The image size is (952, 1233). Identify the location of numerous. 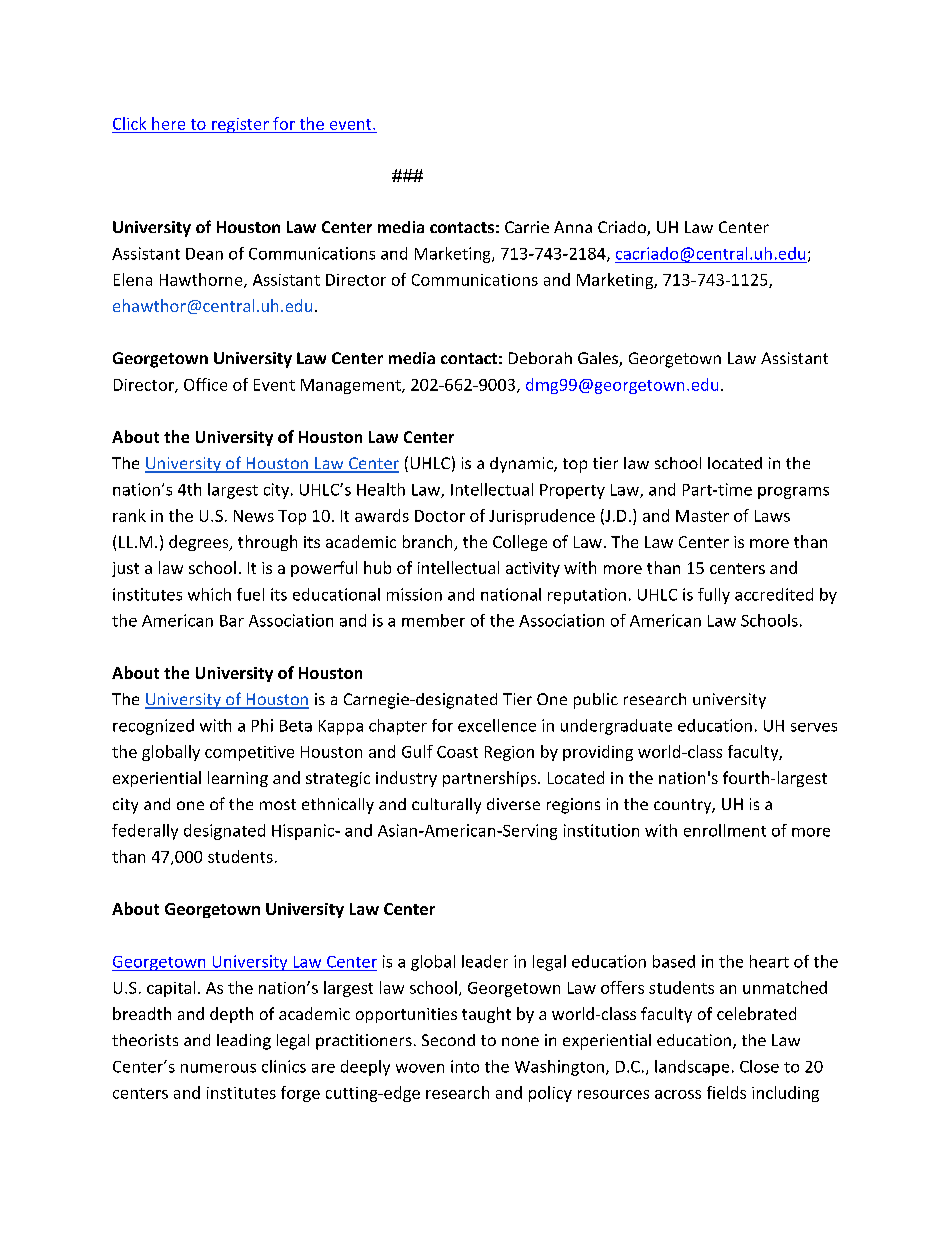
(218, 1068).
